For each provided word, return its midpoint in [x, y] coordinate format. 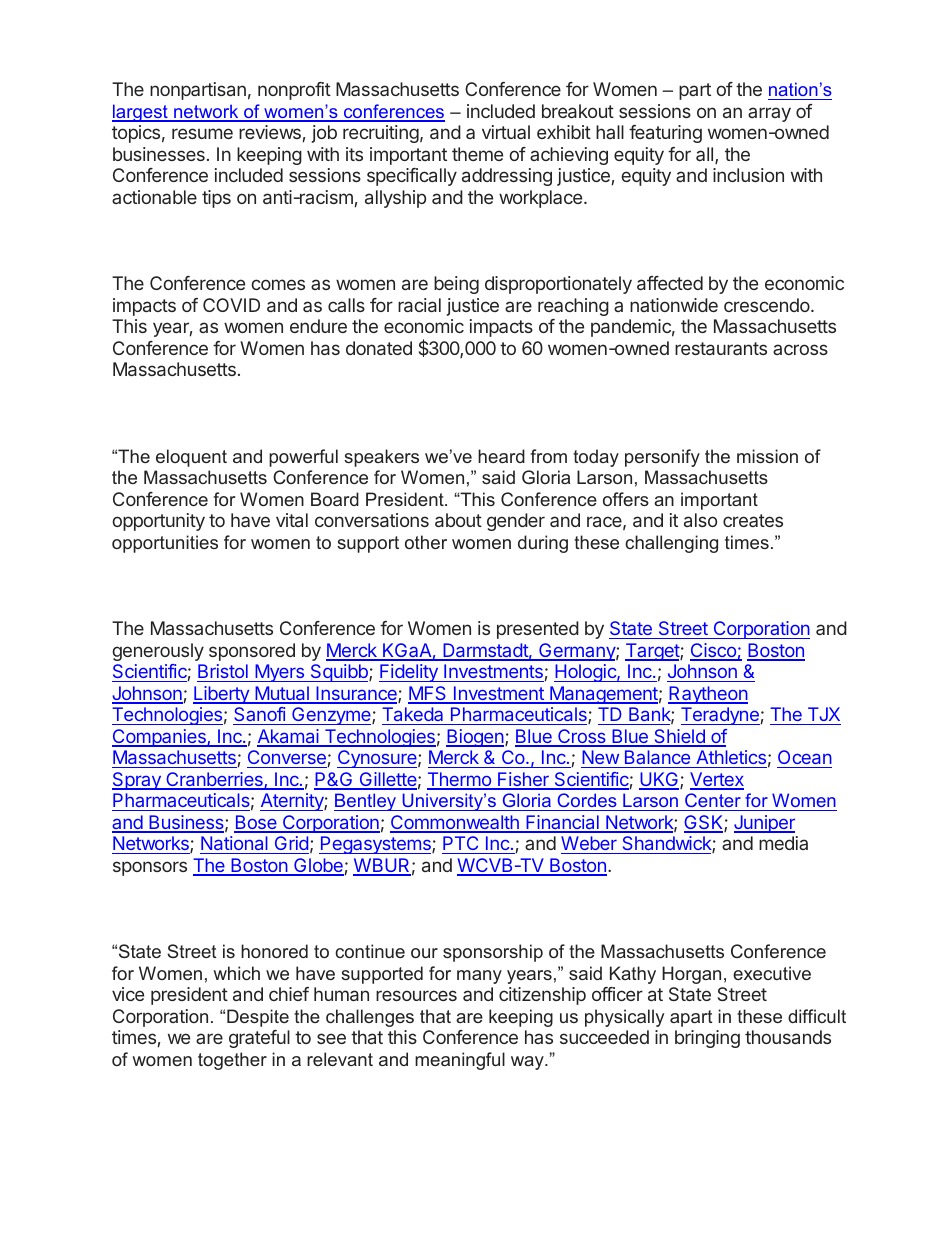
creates [753, 520]
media [783, 843]
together [232, 1061]
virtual [506, 132]
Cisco [714, 651]
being [456, 285]
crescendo [768, 305]
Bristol [223, 673]
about [458, 520]
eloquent [191, 458]
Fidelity [409, 673]
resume [202, 133]
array [769, 114]
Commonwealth [455, 823]
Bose [256, 823]
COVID [231, 305]
